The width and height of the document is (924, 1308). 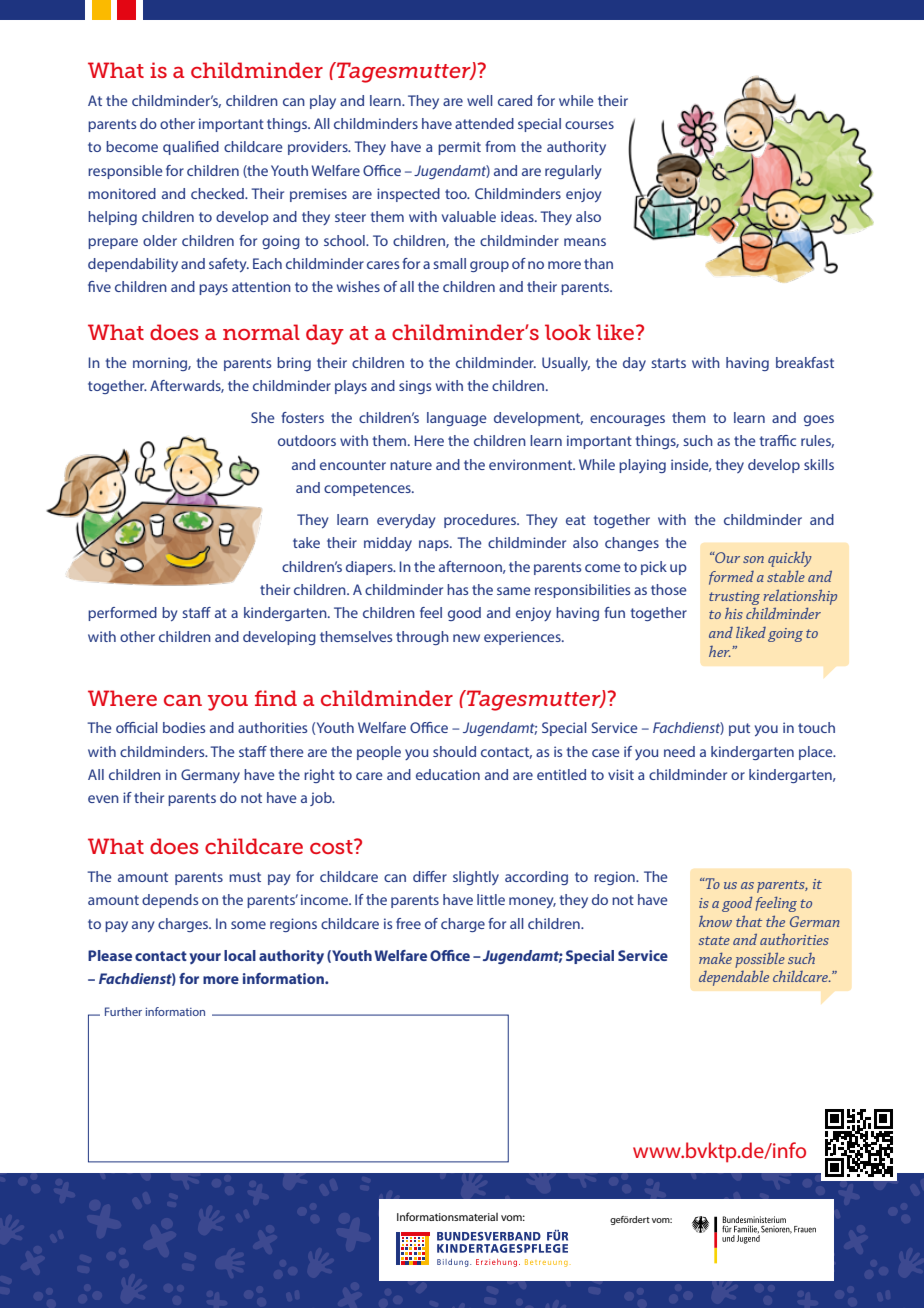 What do you see at coordinates (191, 148) in the document?
I see `qualified` at bounding box center [191, 148].
